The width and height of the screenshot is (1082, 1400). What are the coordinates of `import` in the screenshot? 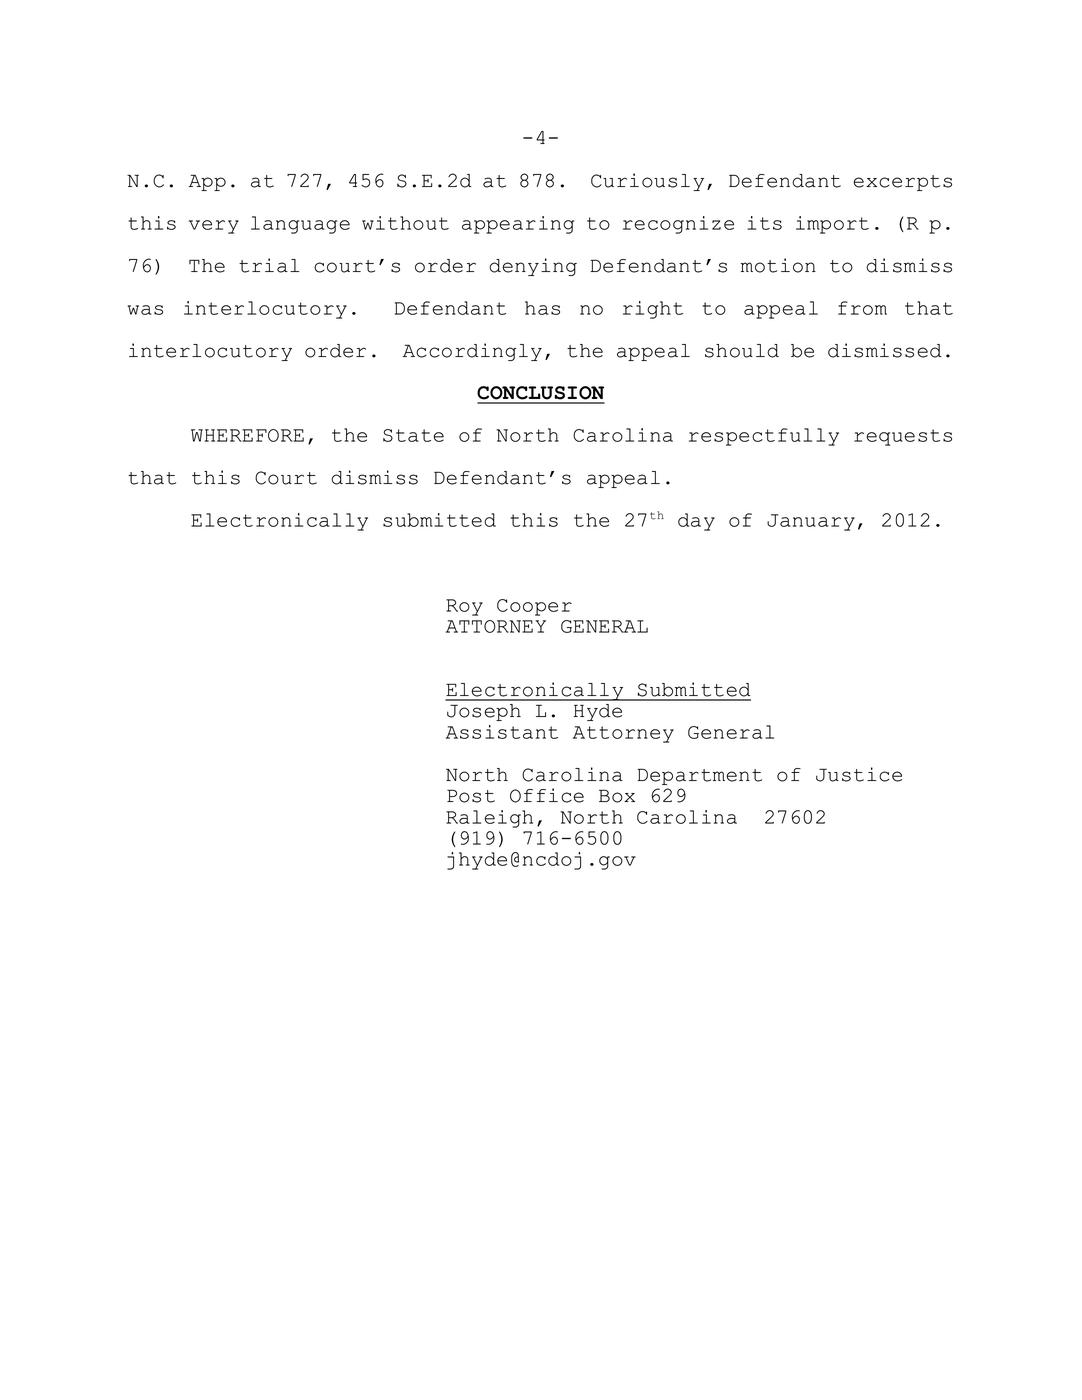 It's located at (832, 225).
